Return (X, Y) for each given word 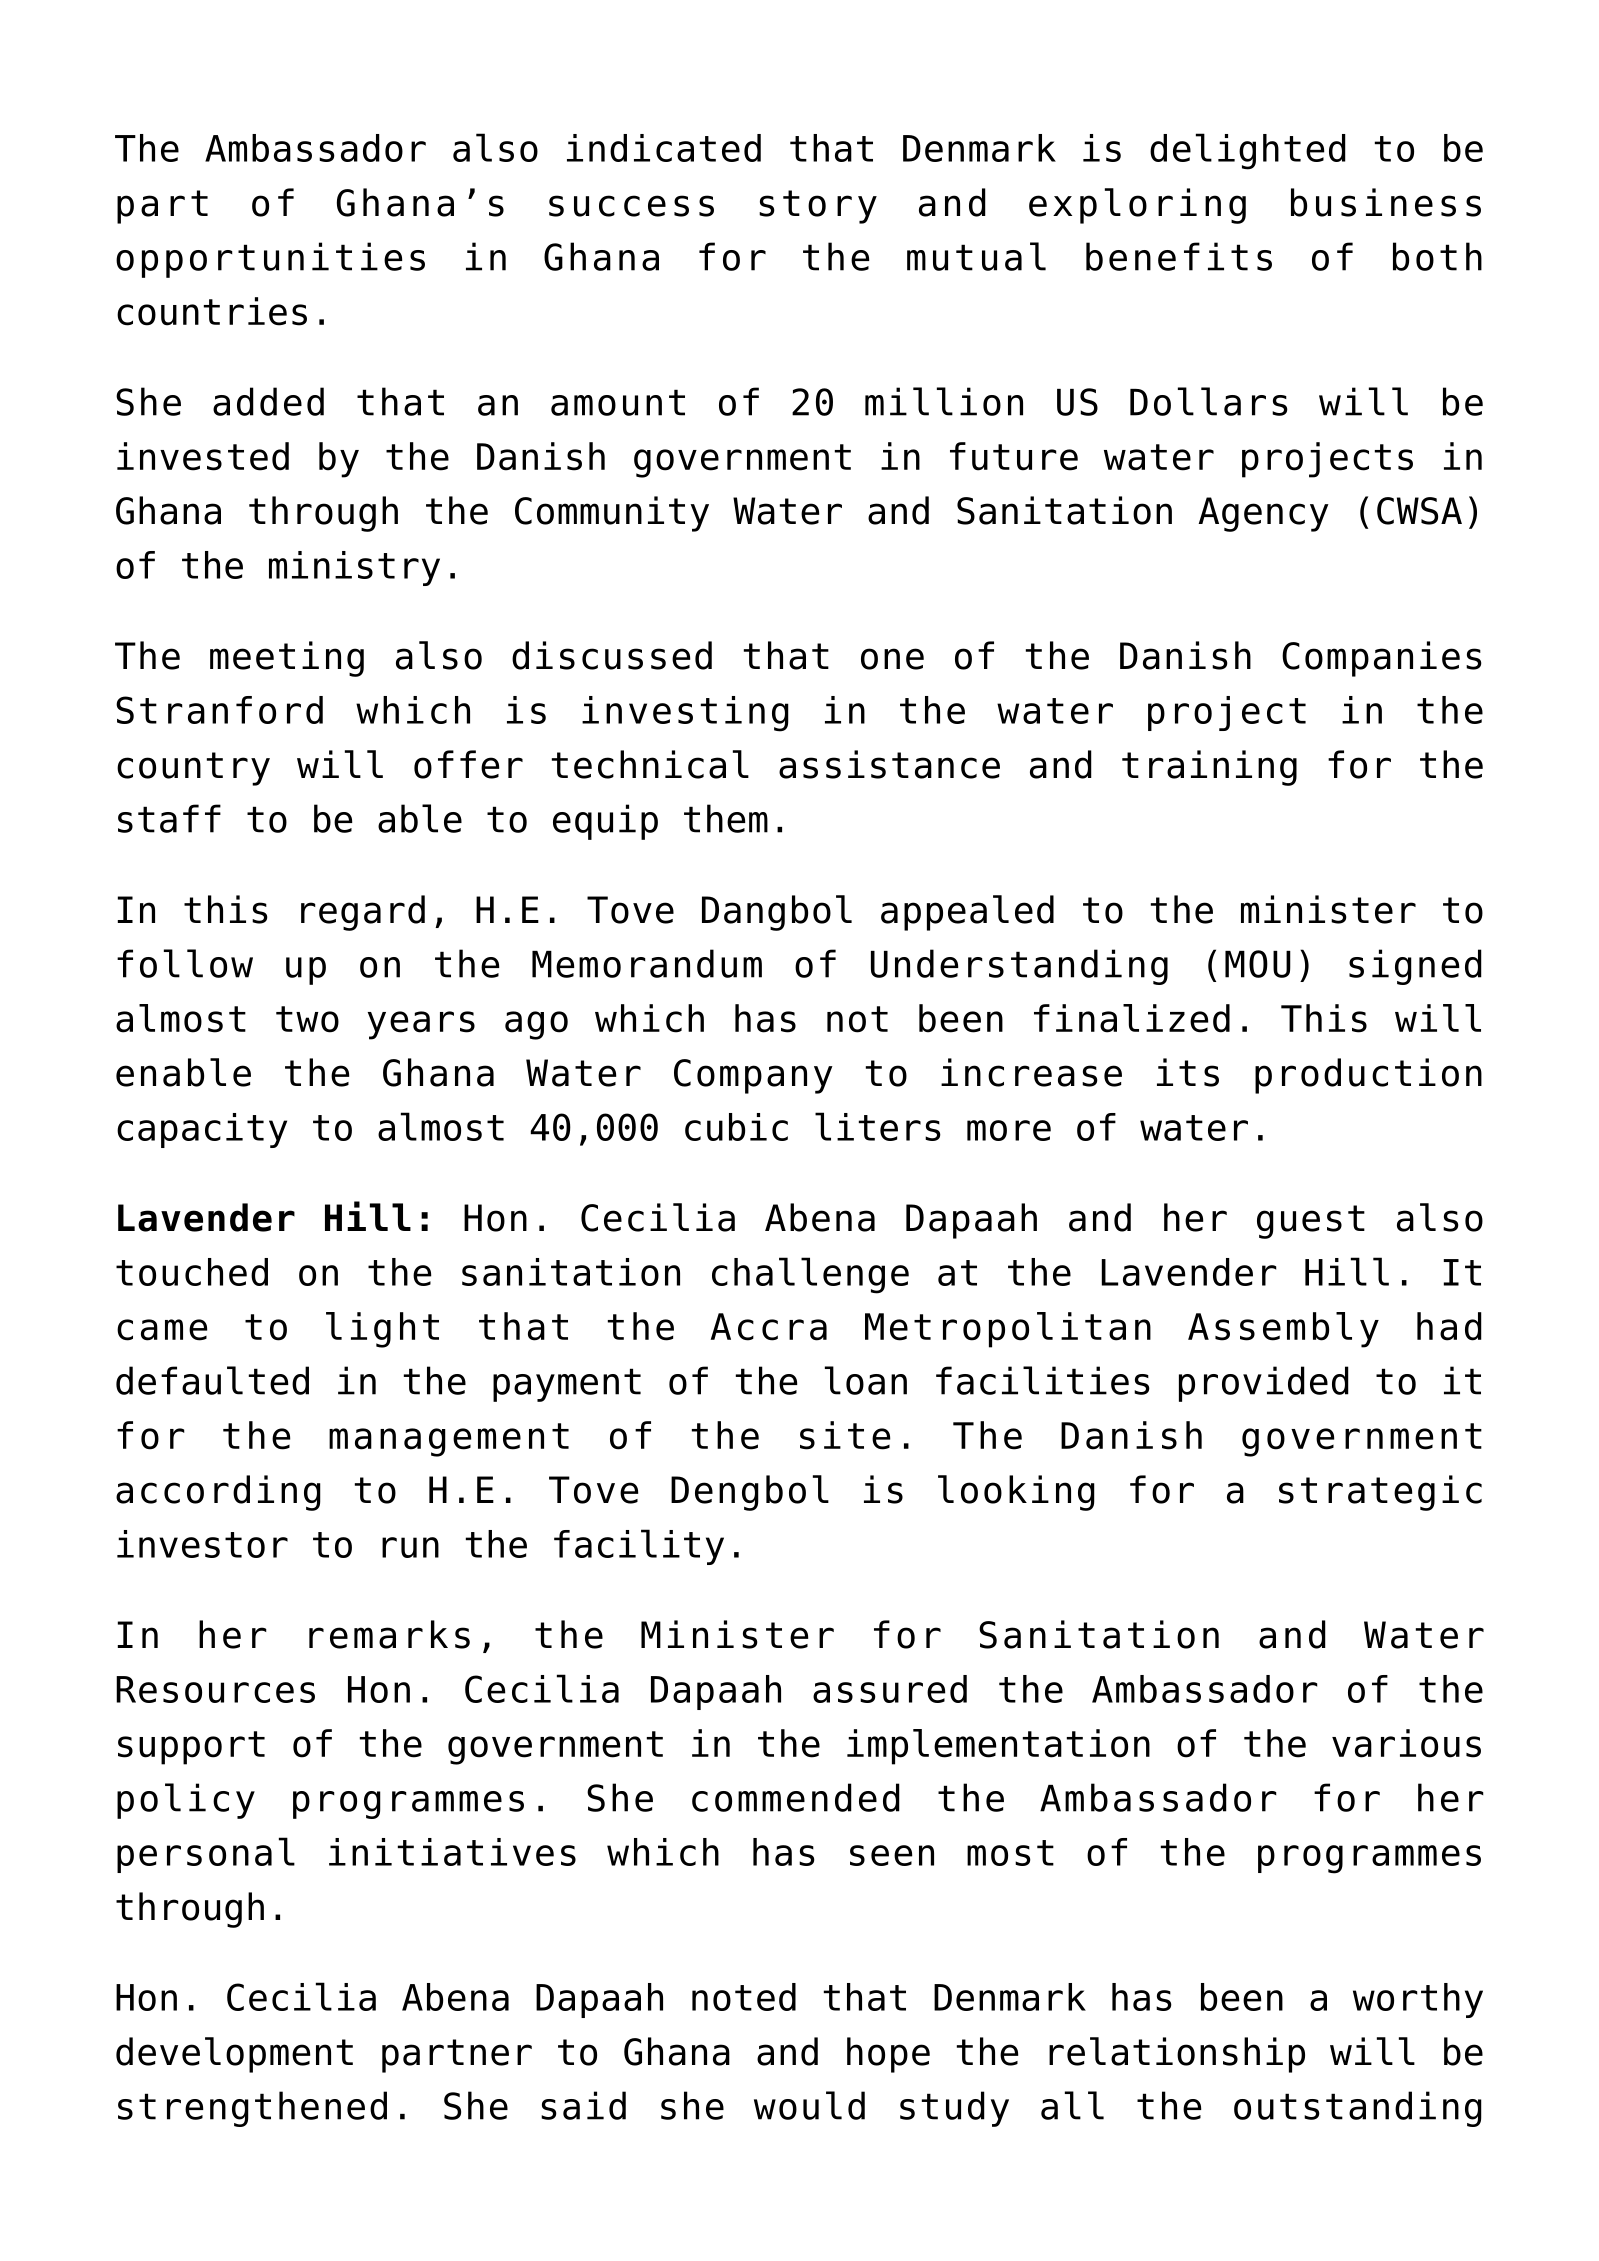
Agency (1263, 514)
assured (890, 1689)
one (892, 659)
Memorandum (647, 963)
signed (1415, 967)
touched (192, 1272)
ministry (354, 568)
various (1406, 1743)
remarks (389, 1634)
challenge (810, 1275)
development (234, 2055)
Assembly (1283, 1330)
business (1386, 202)
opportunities (270, 260)
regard (363, 913)
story (818, 207)
